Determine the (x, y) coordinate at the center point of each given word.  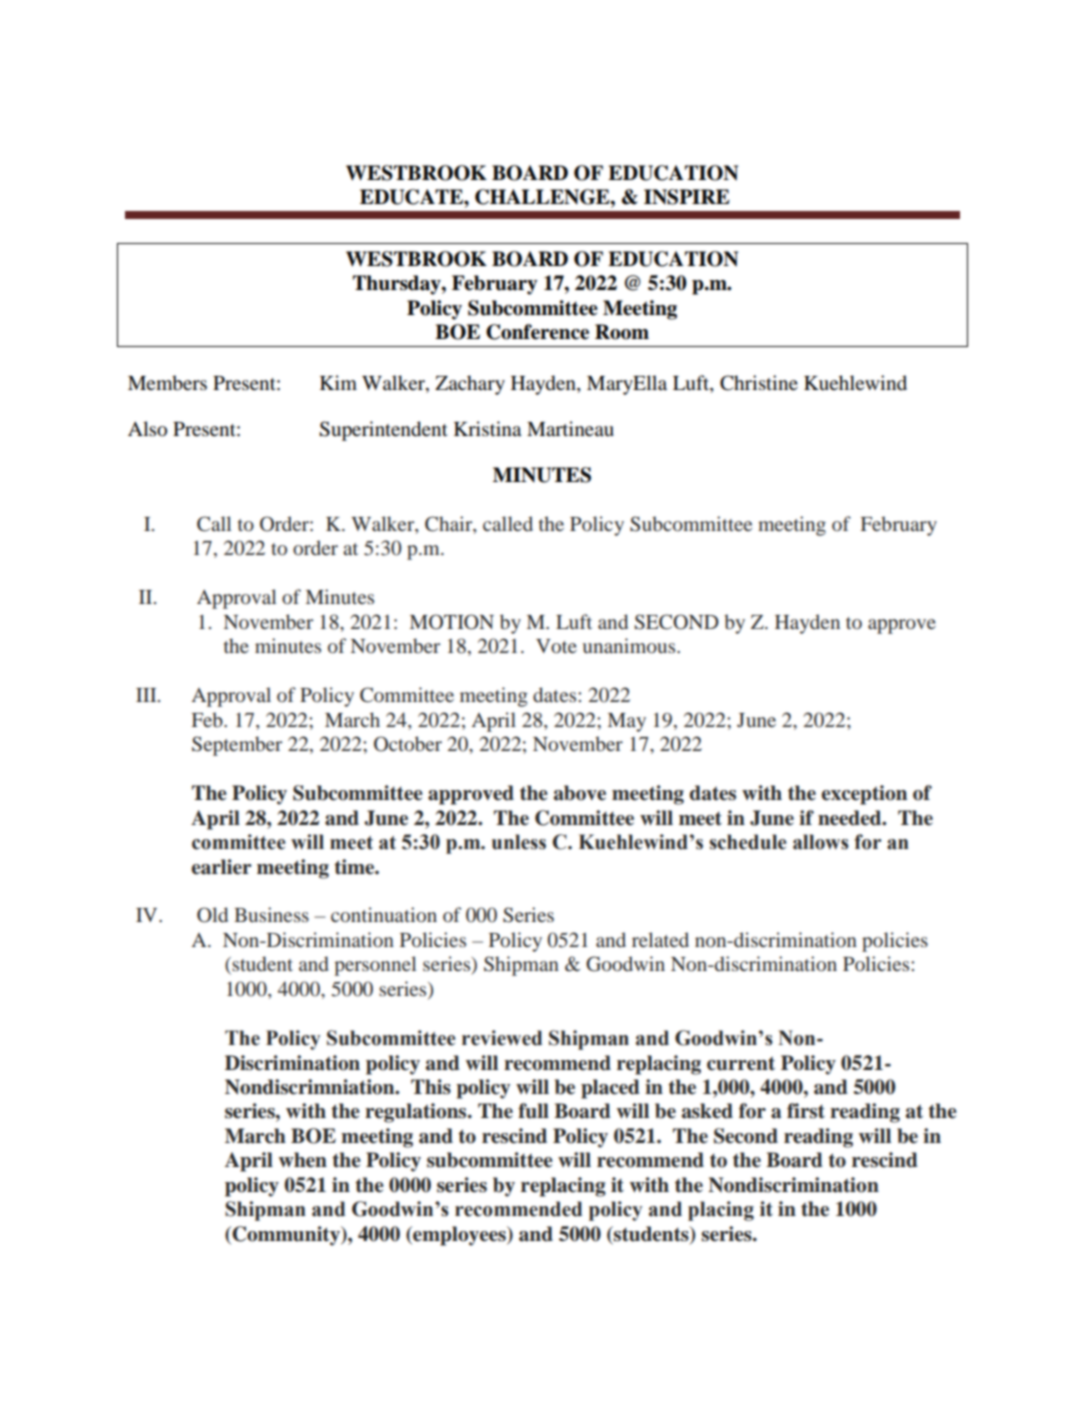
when (303, 1160)
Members (167, 383)
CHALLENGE (543, 197)
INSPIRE (687, 197)
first (806, 1111)
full (533, 1111)
